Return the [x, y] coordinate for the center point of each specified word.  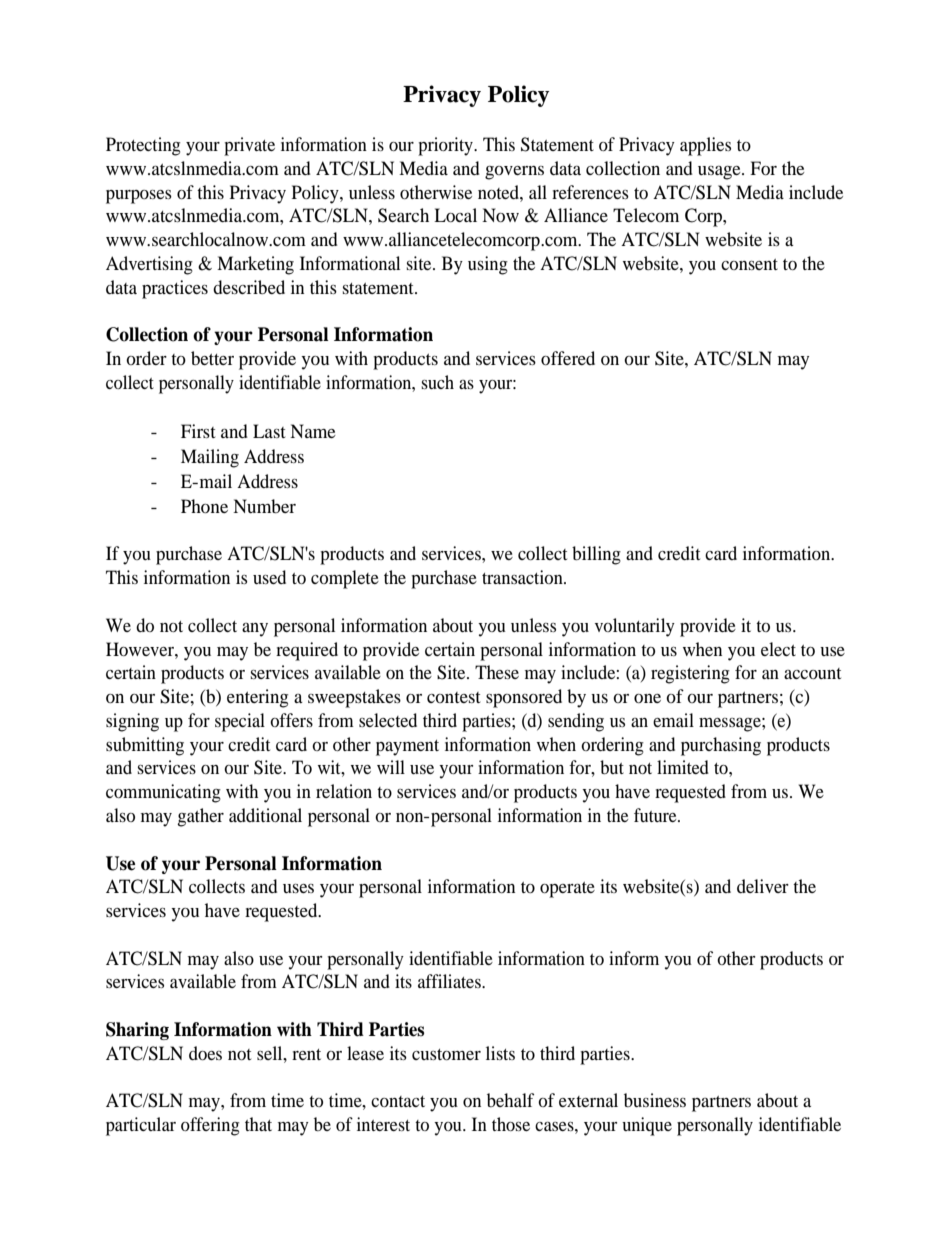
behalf [510, 1100]
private [249, 146]
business [655, 1100]
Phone [204, 506]
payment [407, 748]
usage [720, 173]
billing [596, 555]
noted [499, 192]
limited [683, 767]
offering [210, 1126]
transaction [523, 577]
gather [200, 817]
